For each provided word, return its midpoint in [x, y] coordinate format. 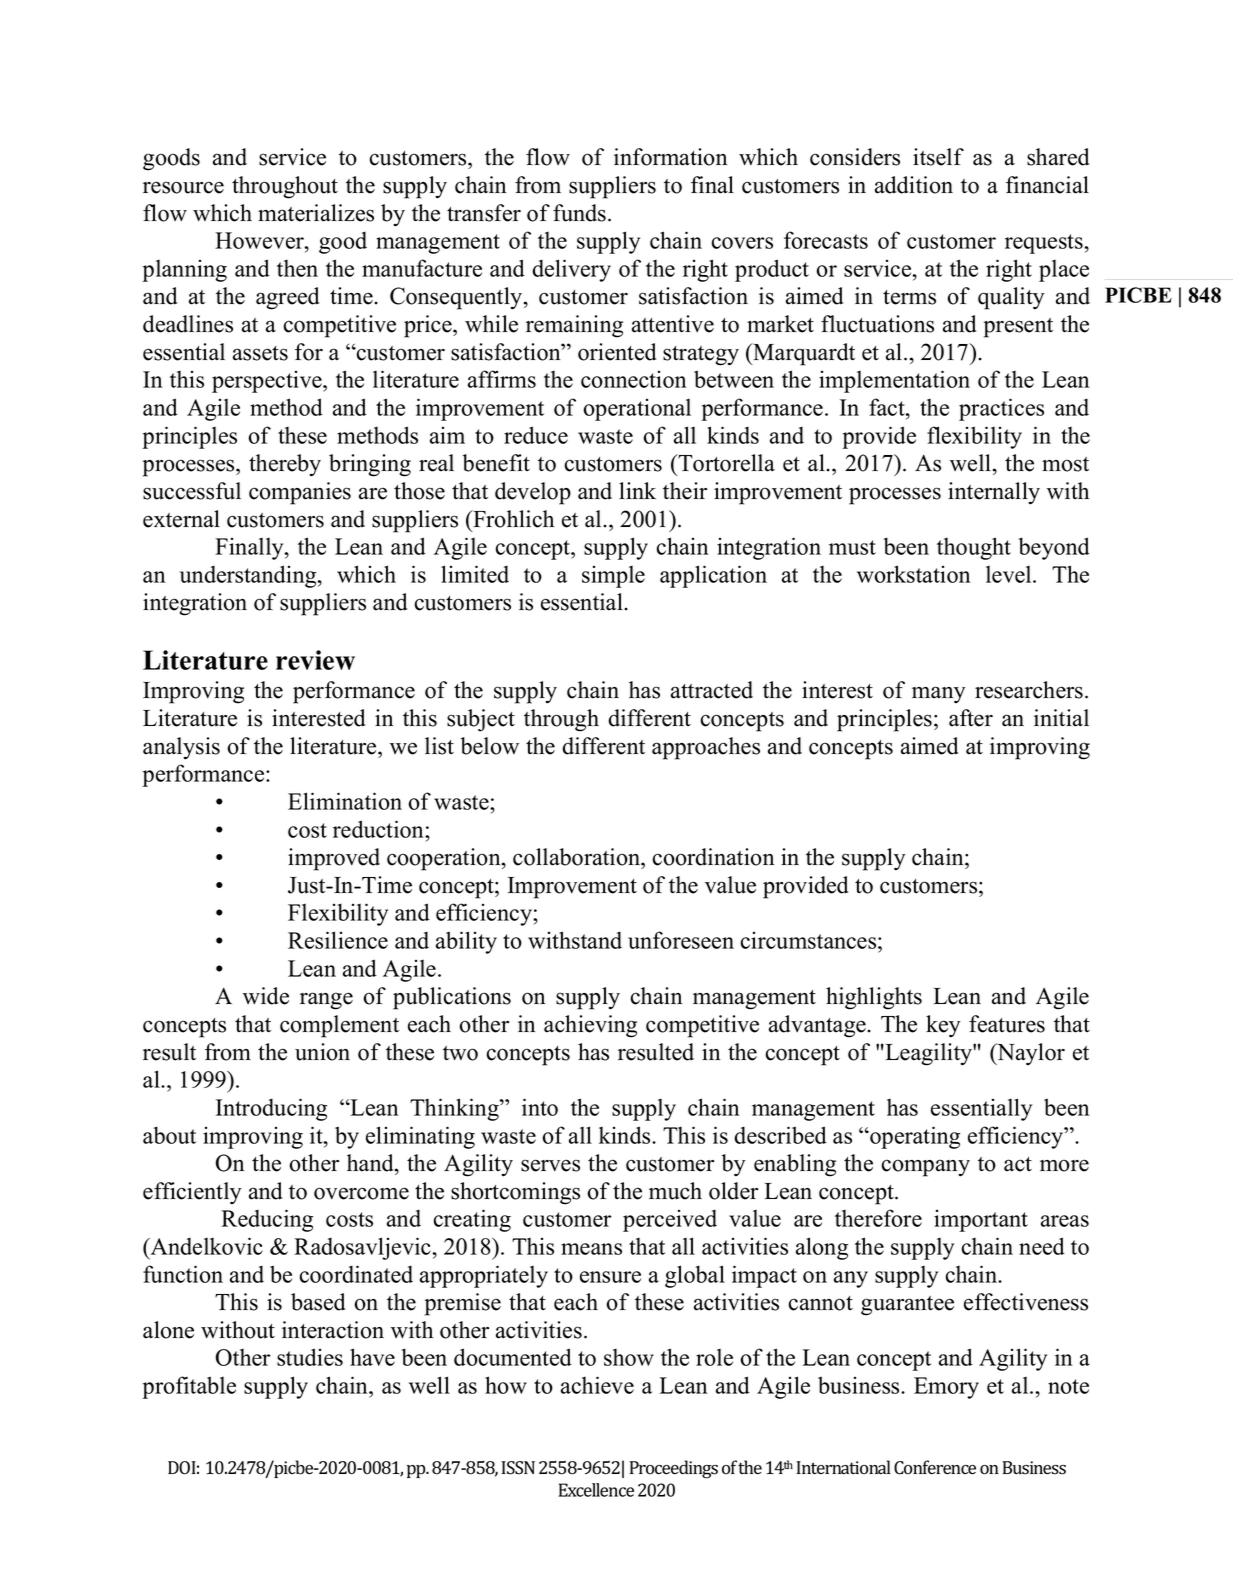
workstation [914, 574]
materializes [316, 213]
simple [613, 577]
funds [579, 213]
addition [914, 185]
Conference [935, 1467]
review [315, 660]
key [943, 1026]
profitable [189, 1387]
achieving [590, 1026]
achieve [597, 1385]
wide [266, 996]
